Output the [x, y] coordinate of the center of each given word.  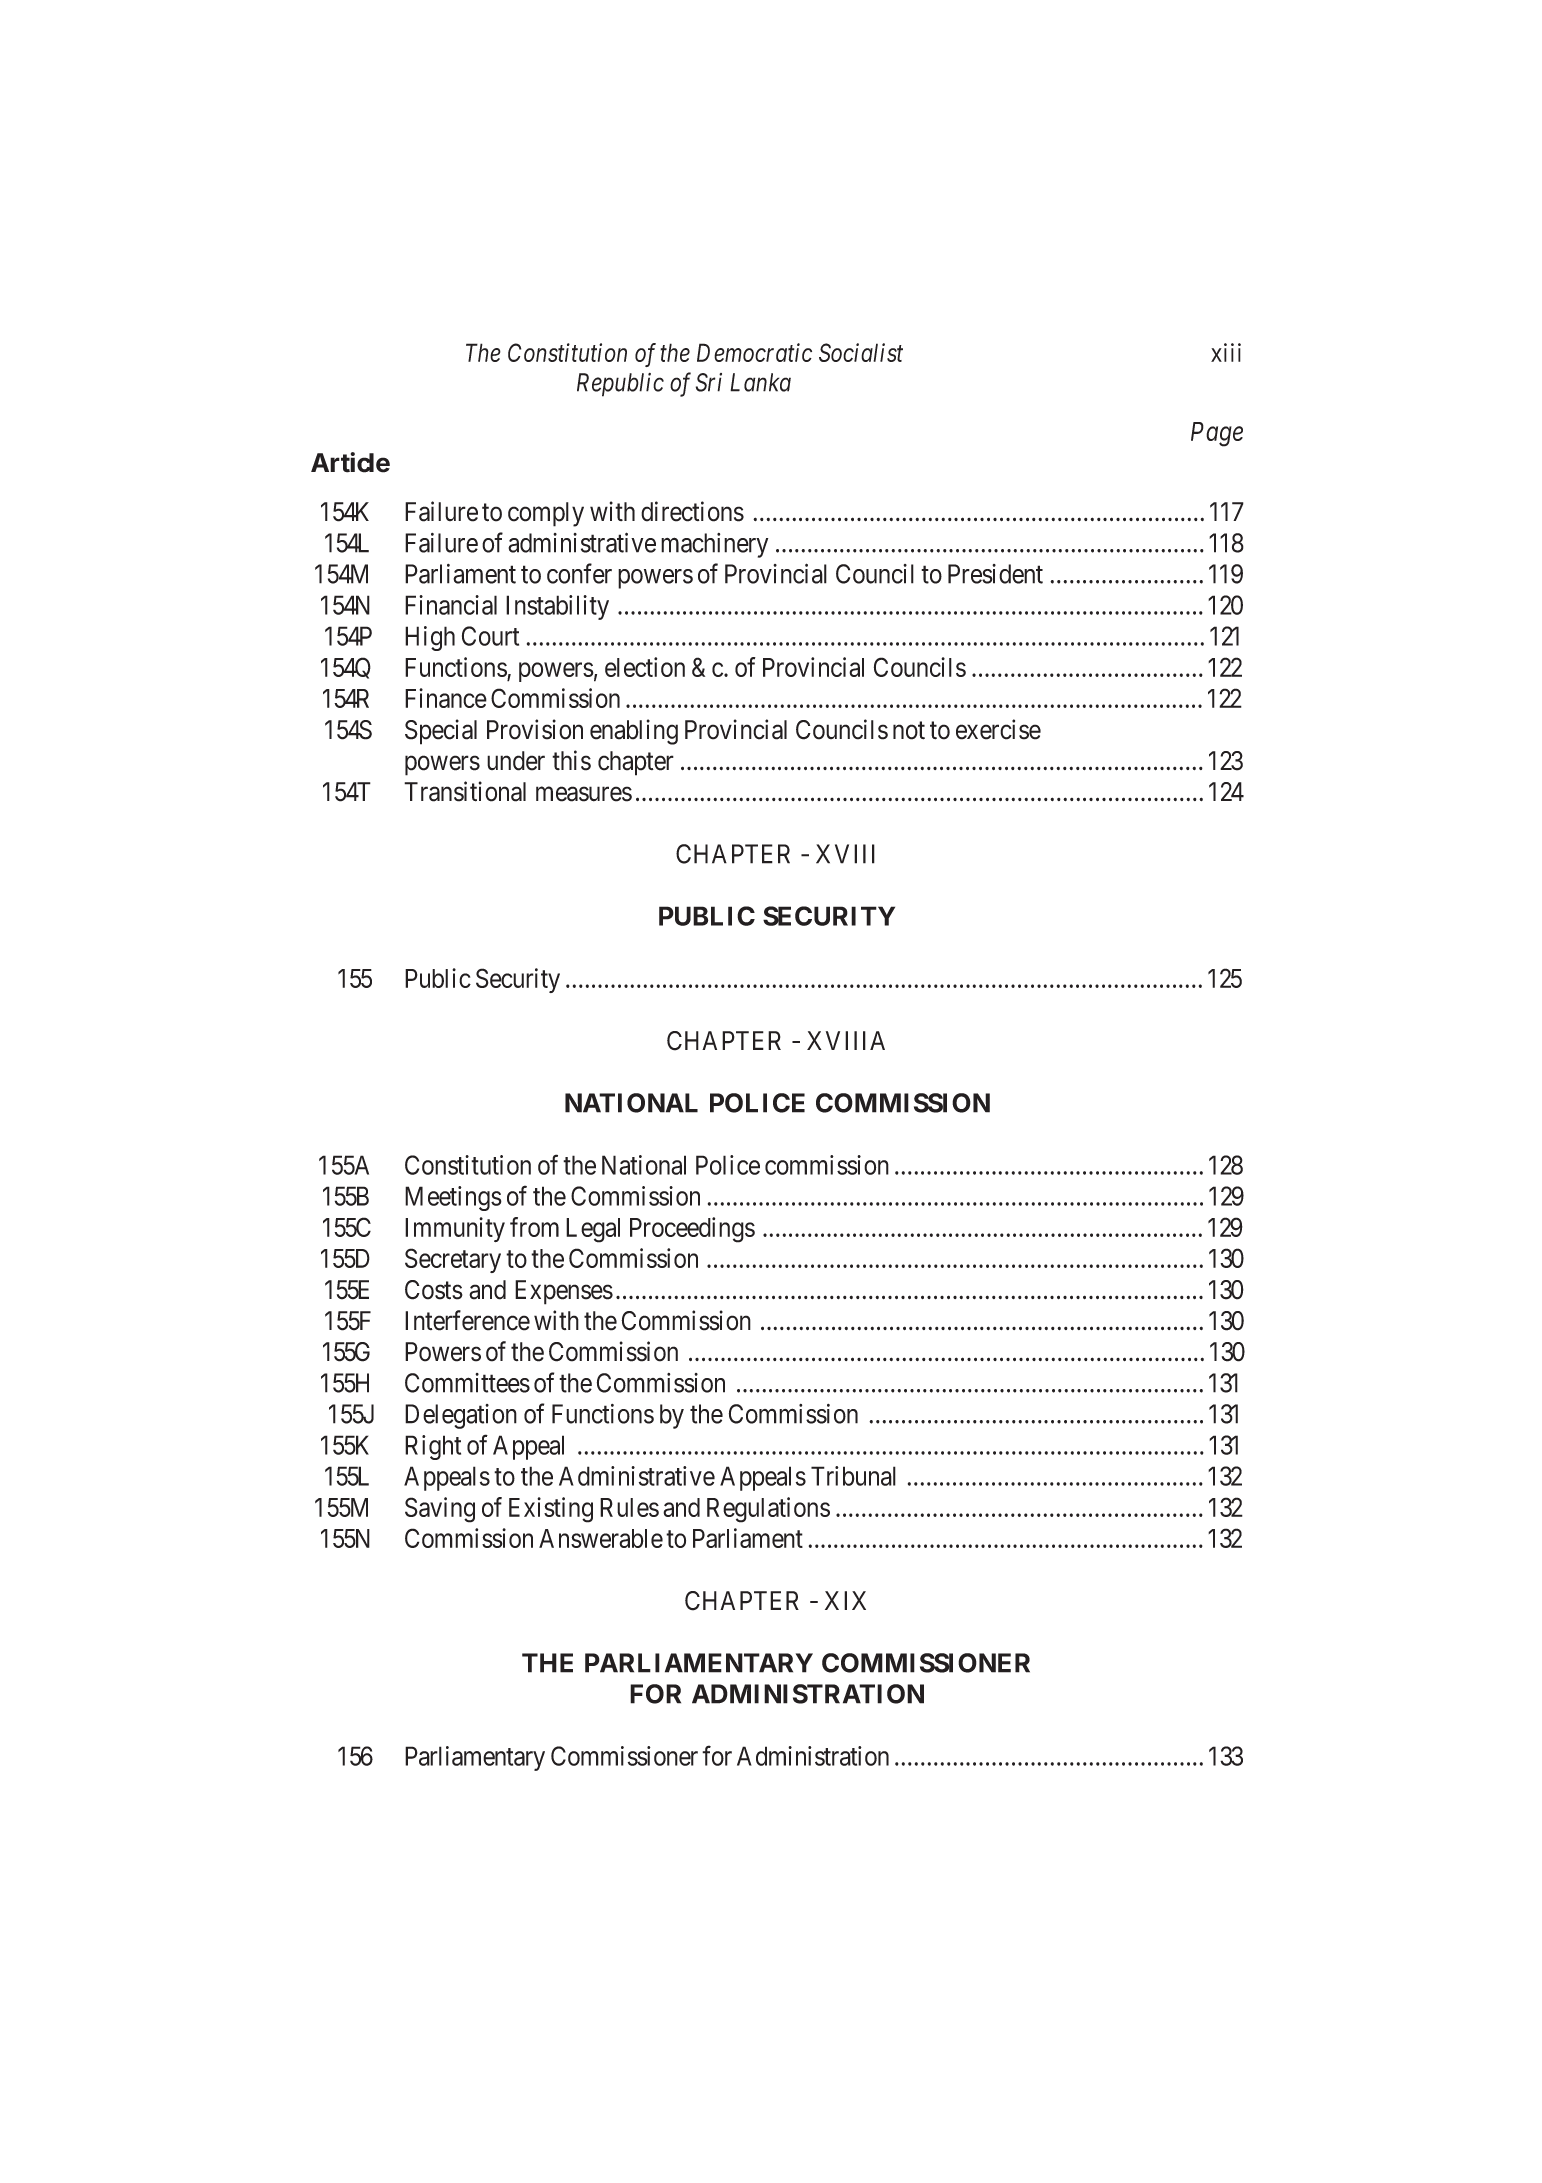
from [534, 1227]
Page [1217, 434]
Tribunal [853, 1476]
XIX [845, 1600]
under [516, 761]
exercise [998, 729]
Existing [551, 1510]
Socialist [861, 352]
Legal [593, 1230]
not [909, 731]
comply [546, 514]
